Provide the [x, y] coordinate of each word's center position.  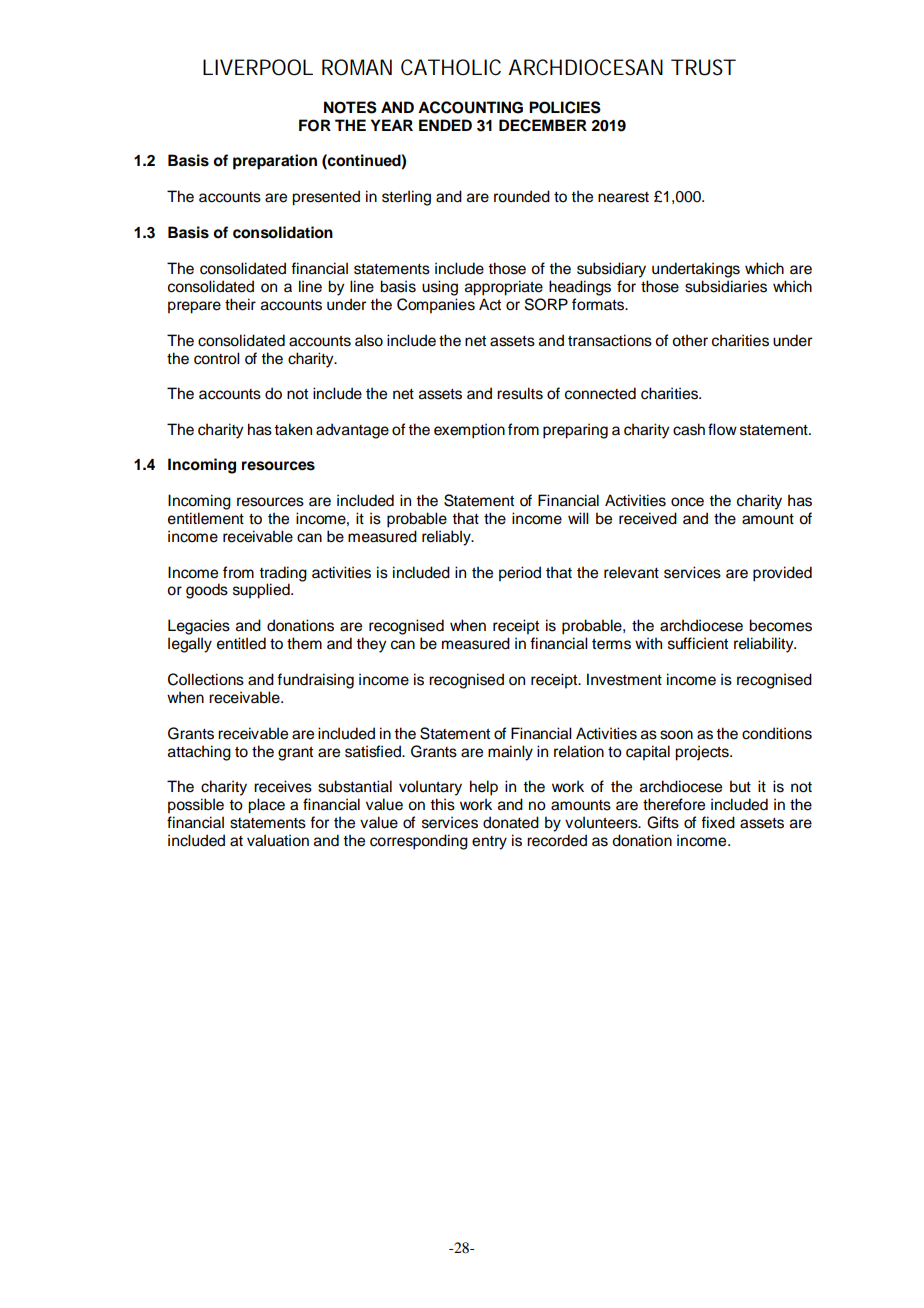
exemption [469, 431]
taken [293, 429]
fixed [718, 822]
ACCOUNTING [470, 107]
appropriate [504, 288]
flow [722, 429]
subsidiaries [726, 286]
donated [511, 822]
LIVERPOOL [258, 67]
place [266, 806]
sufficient [698, 643]
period [520, 574]
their [240, 304]
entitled [241, 643]
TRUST [703, 67]
